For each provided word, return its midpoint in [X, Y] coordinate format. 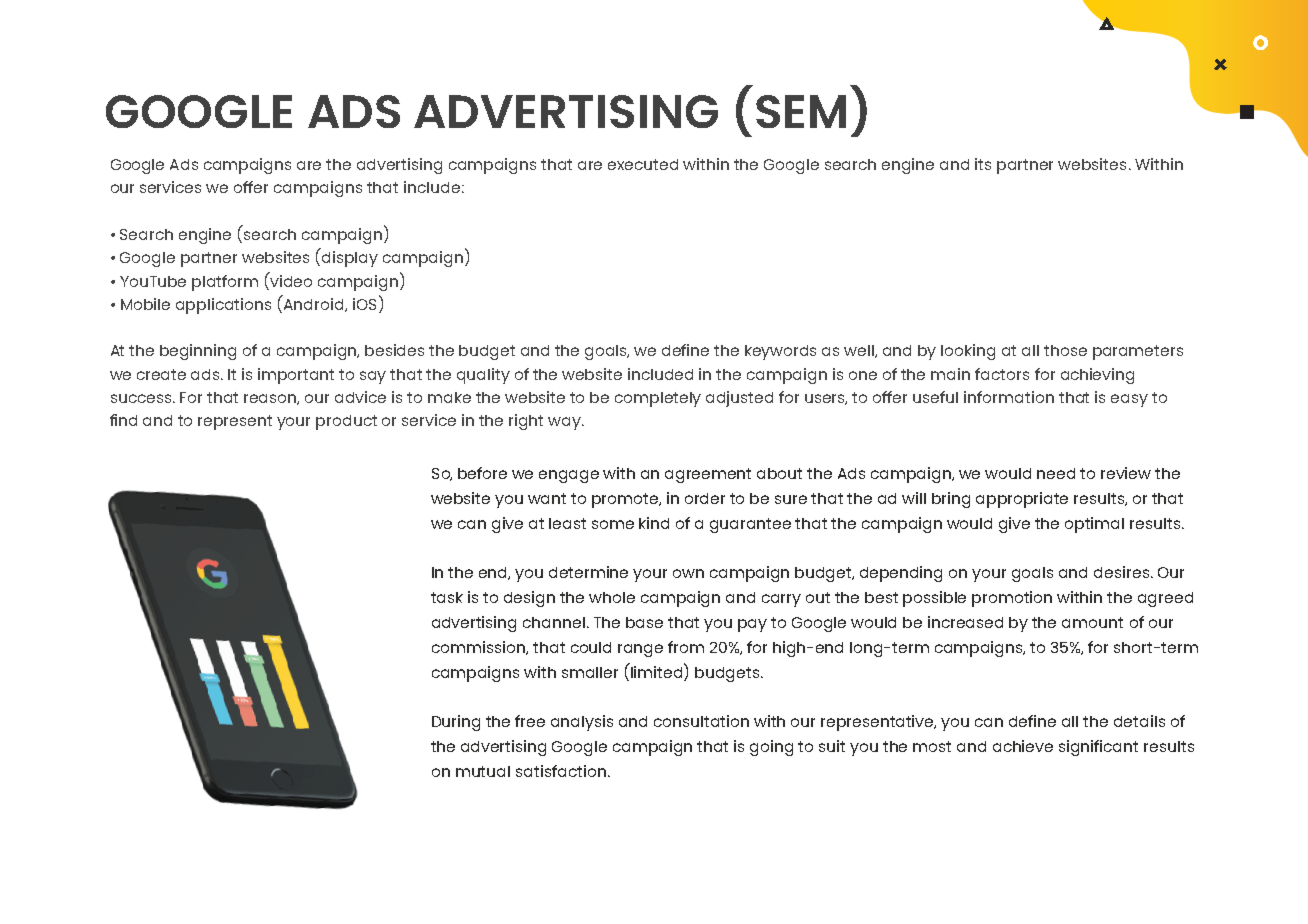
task [447, 597]
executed [643, 164]
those [1065, 350]
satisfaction [561, 771]
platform [225, 283]
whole [612, 597]
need [1056, 473]
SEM [801, 111]
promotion [1012, 599]
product [346, 422]
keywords [780, 352]
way [566, 423]
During [456, 723]
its [983, 164]
